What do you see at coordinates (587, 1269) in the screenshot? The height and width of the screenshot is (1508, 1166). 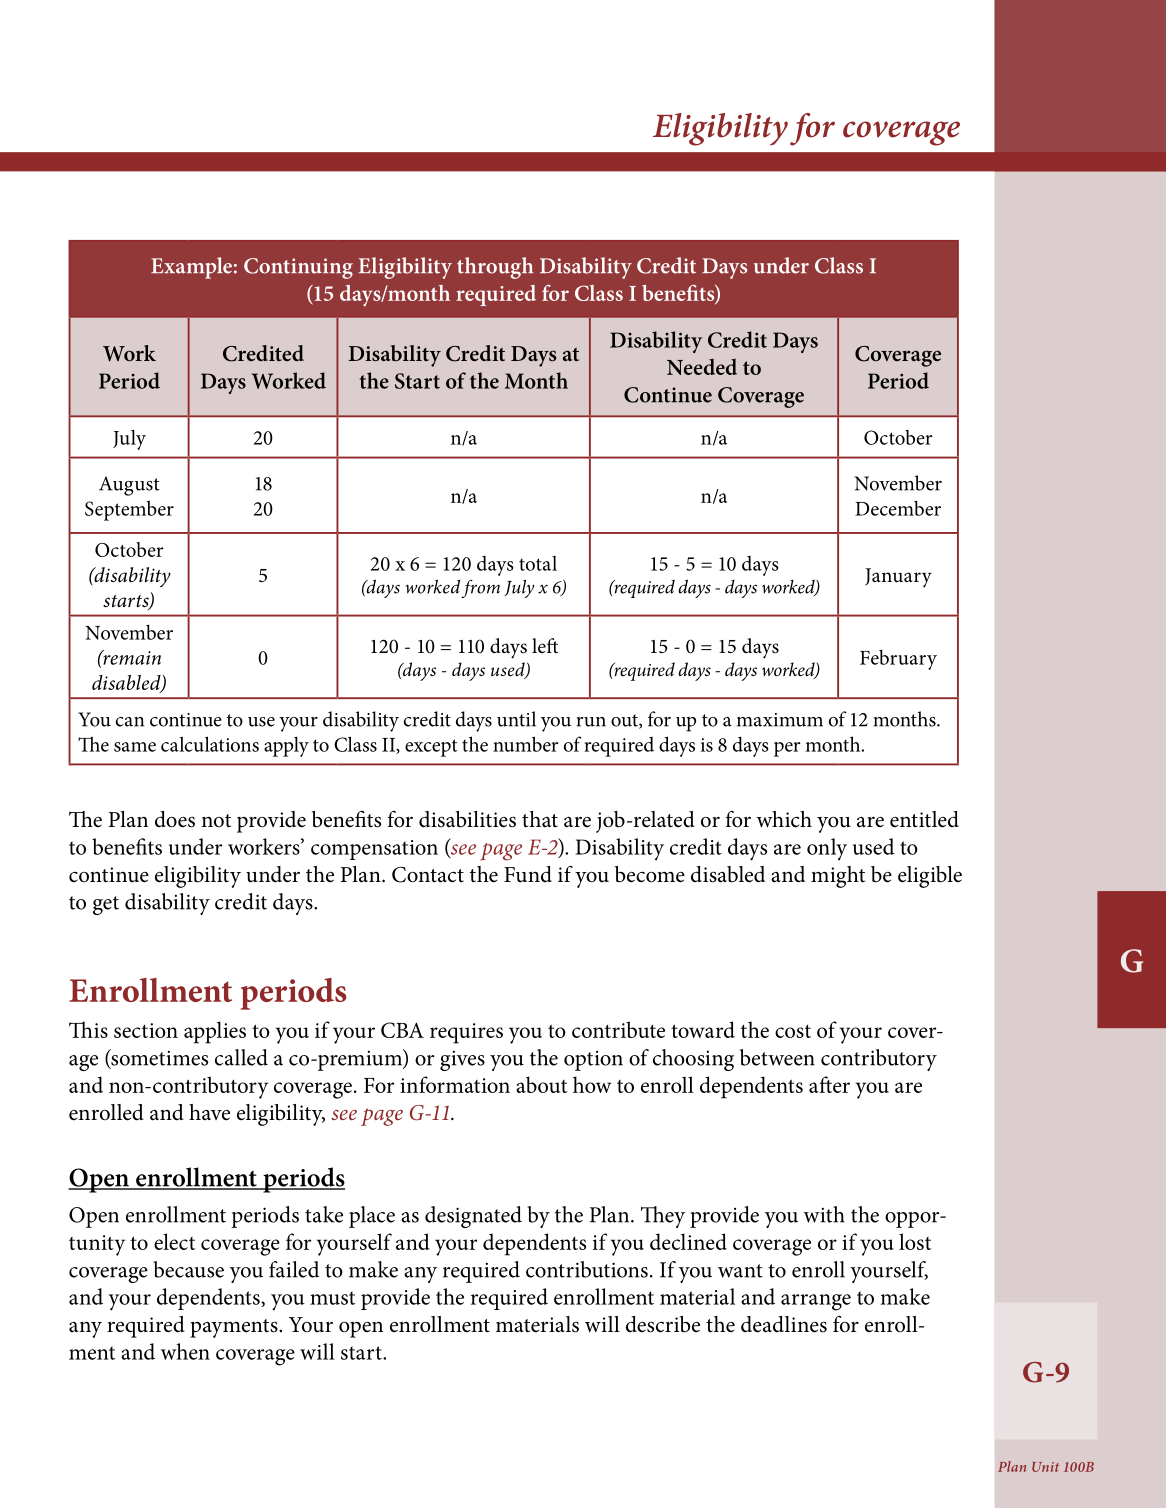 I see `contributions` at bounding box center [587, 1269].
